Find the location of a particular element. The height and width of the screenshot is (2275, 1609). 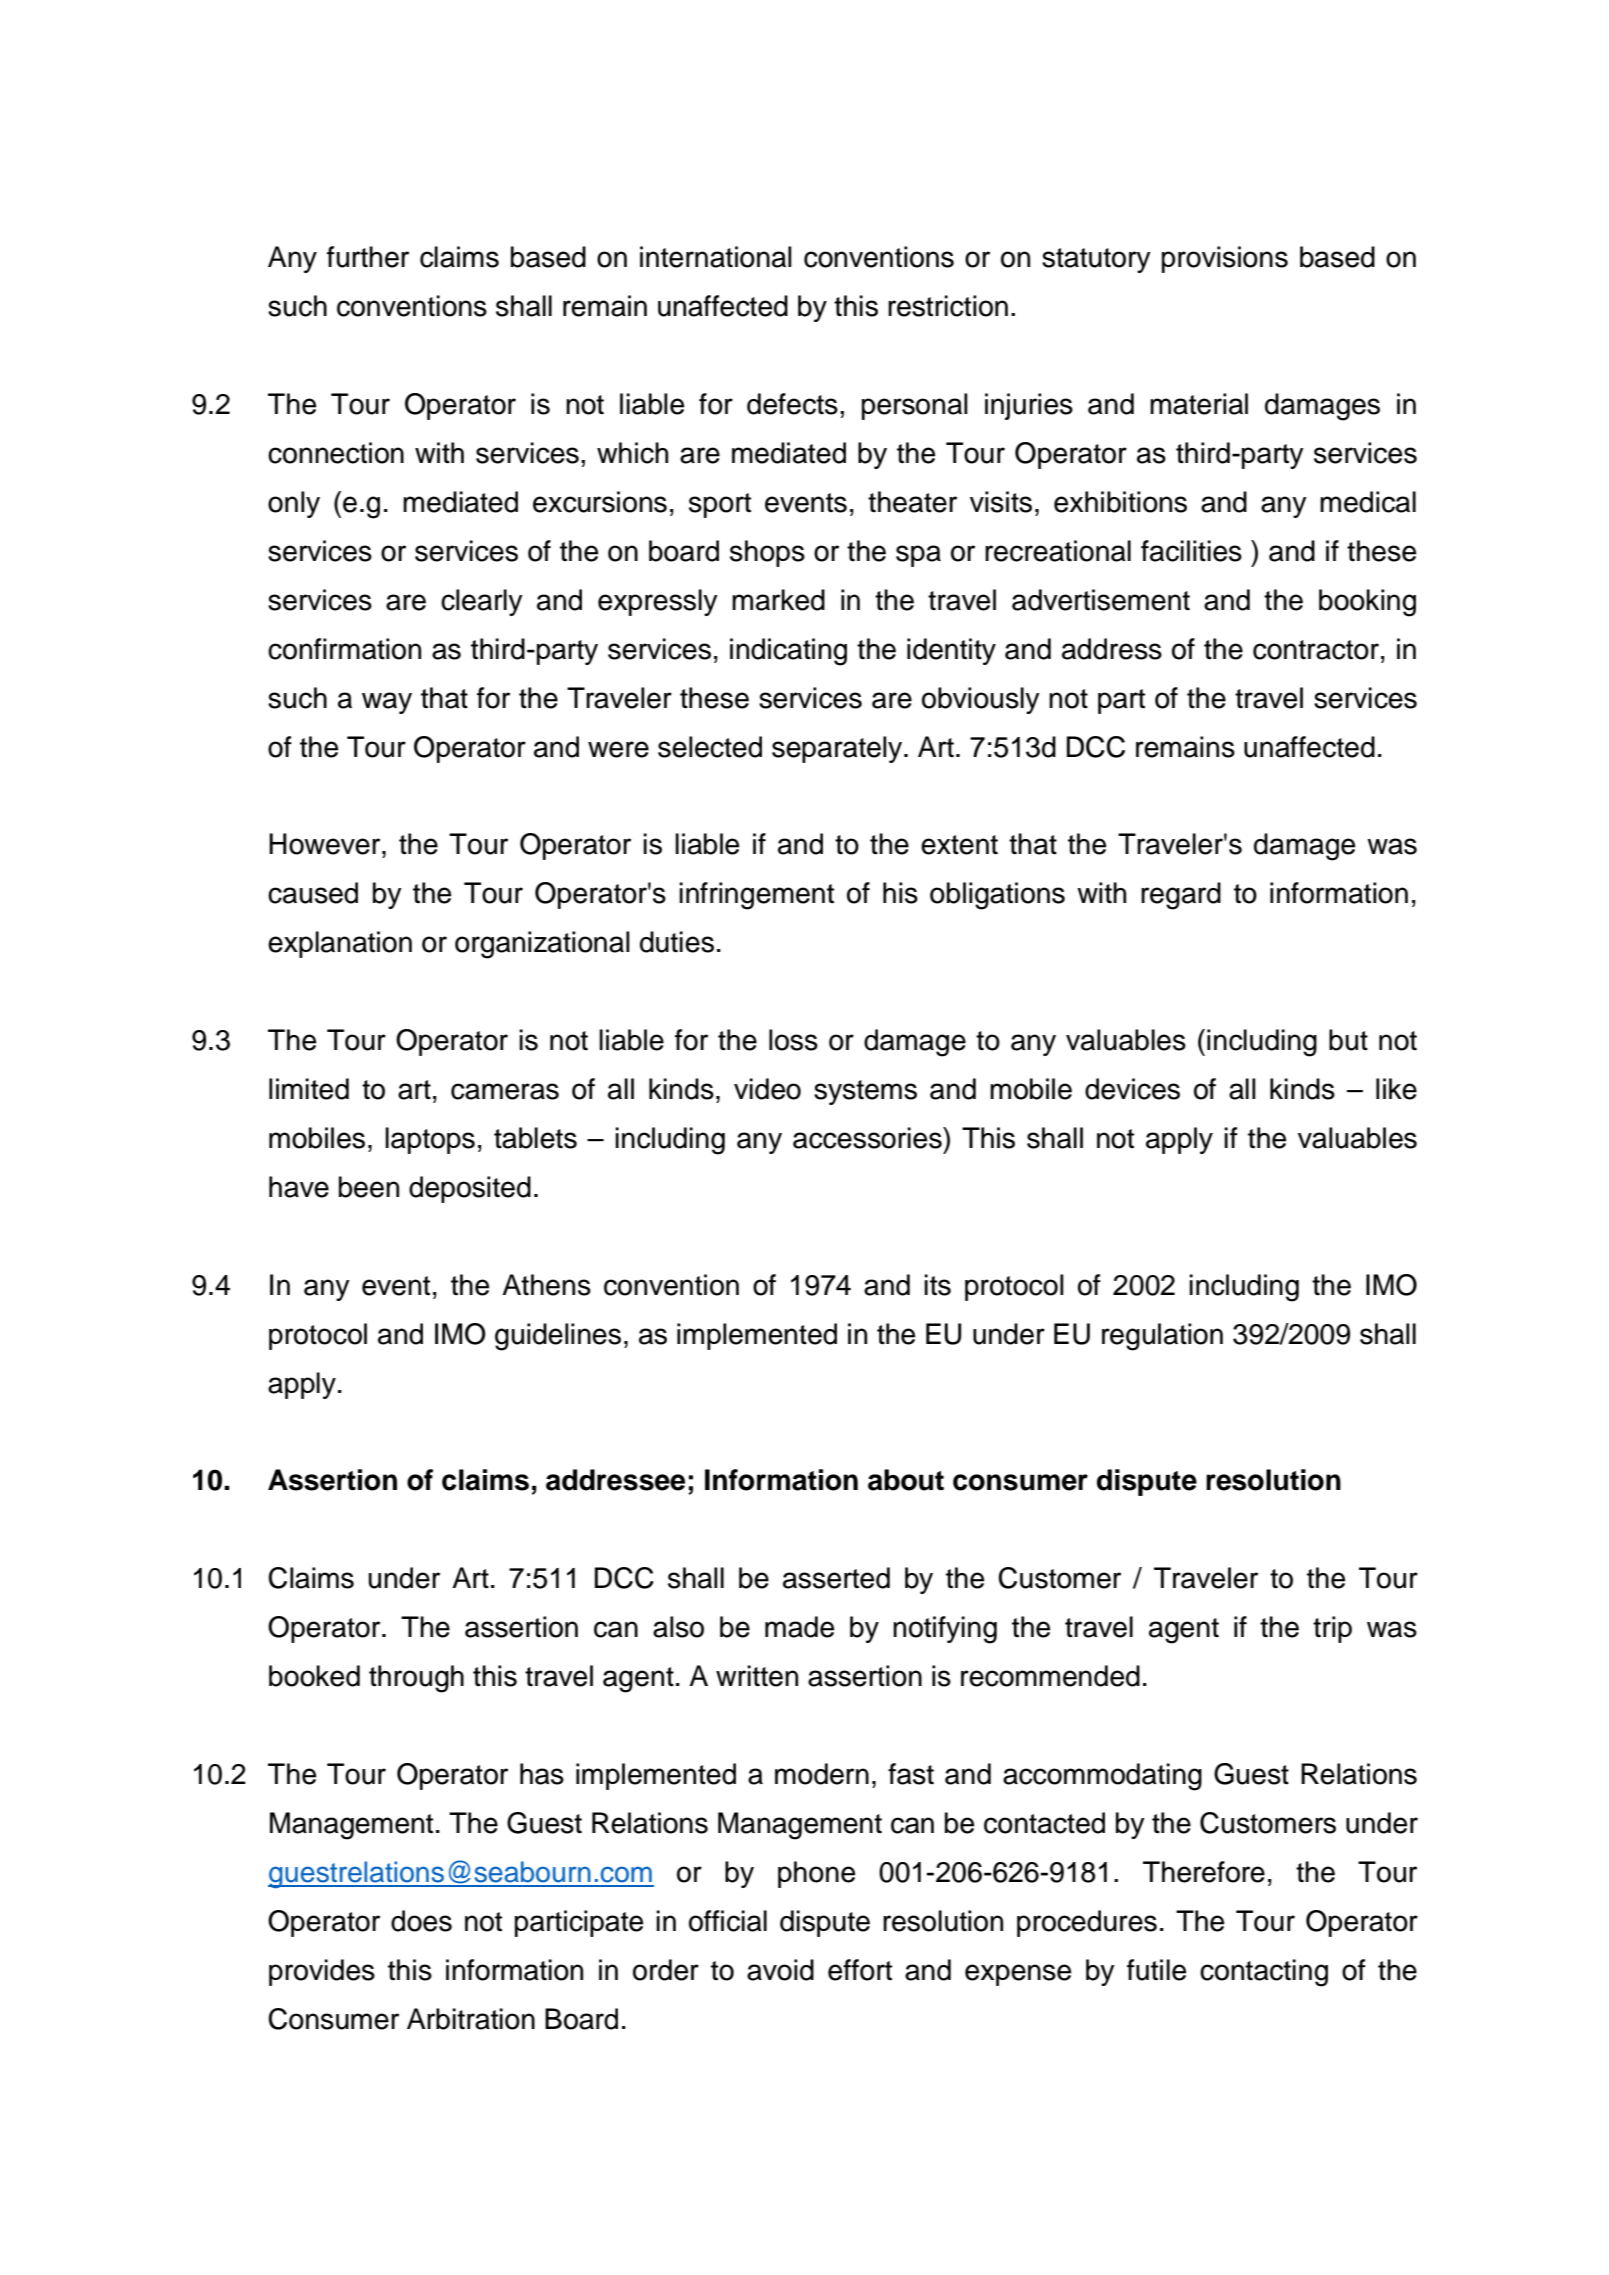

effort is located at coordinates (860, 1970).
